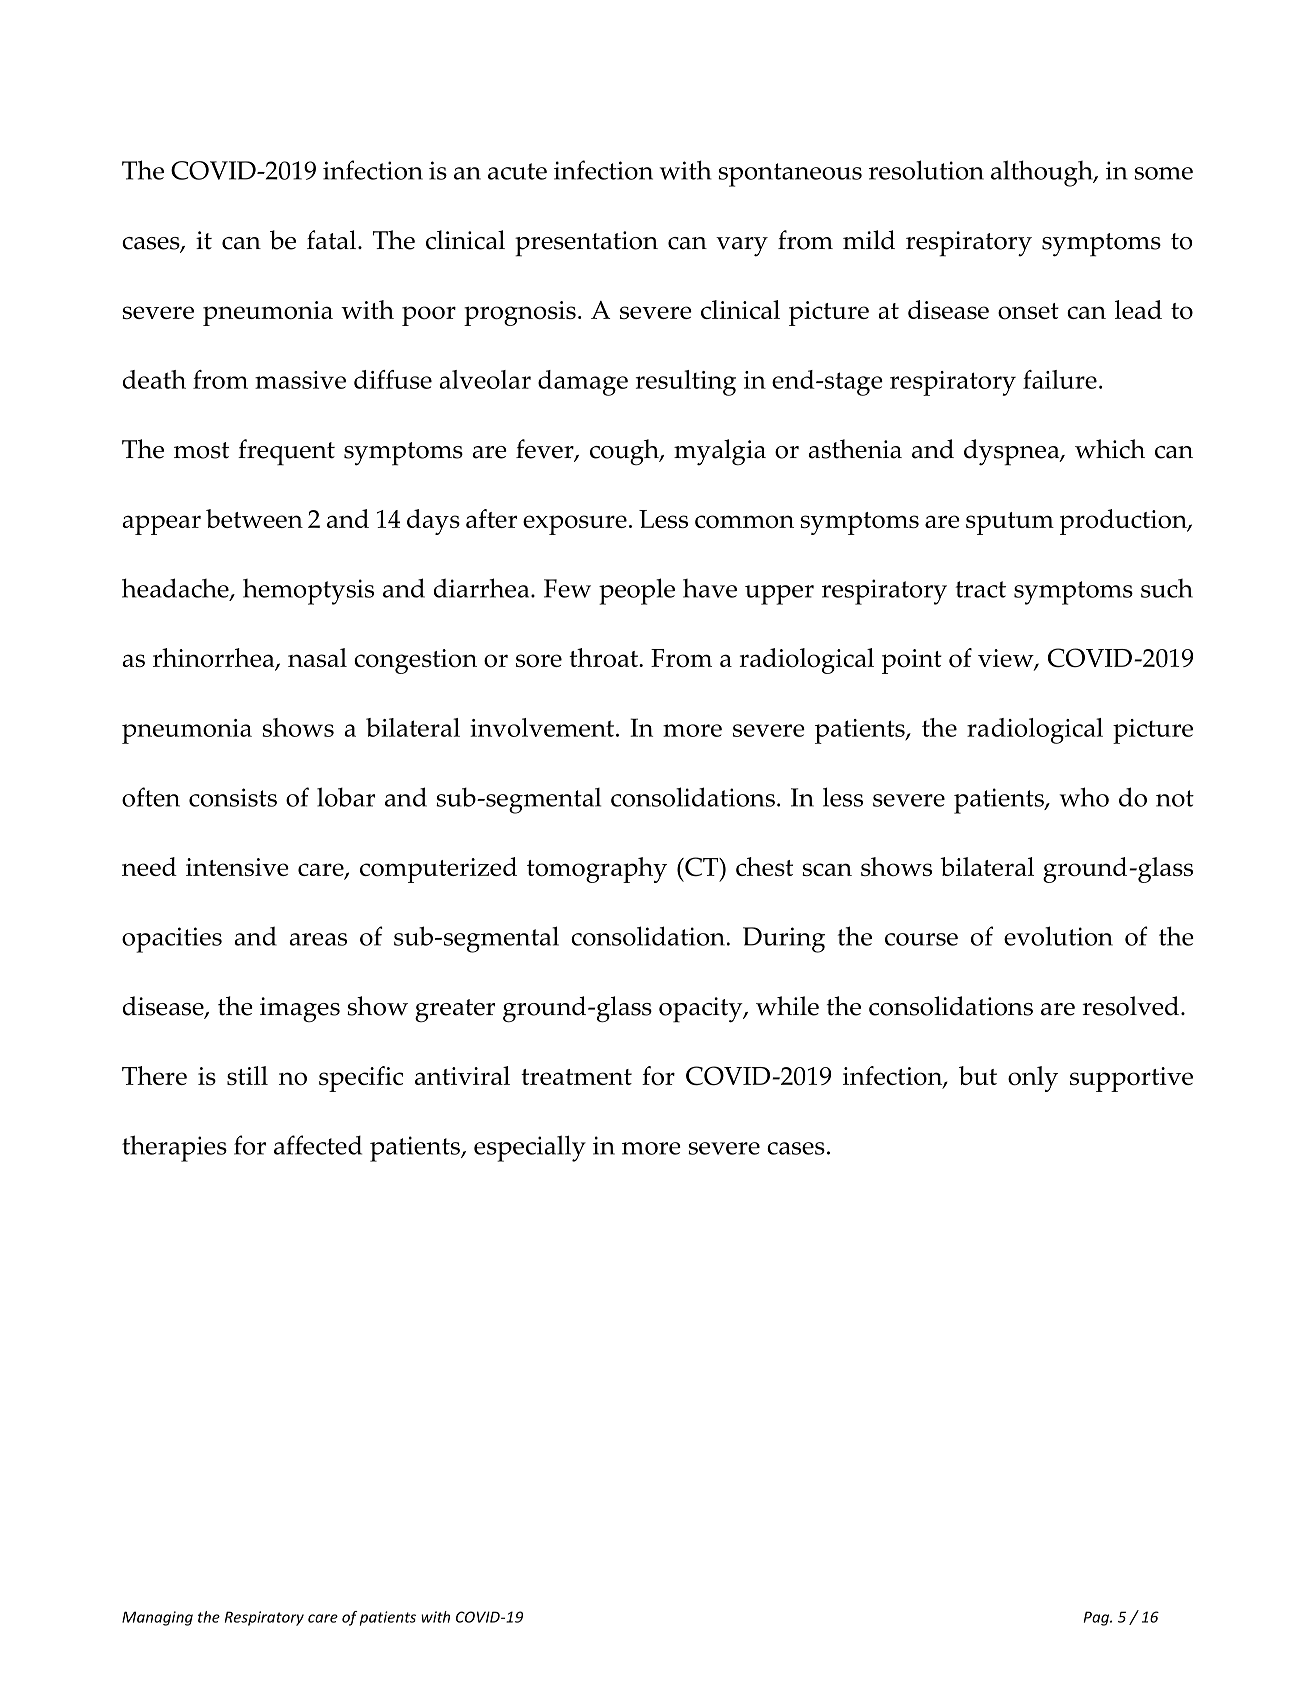  I want to click on although, so click(1043, 173).
